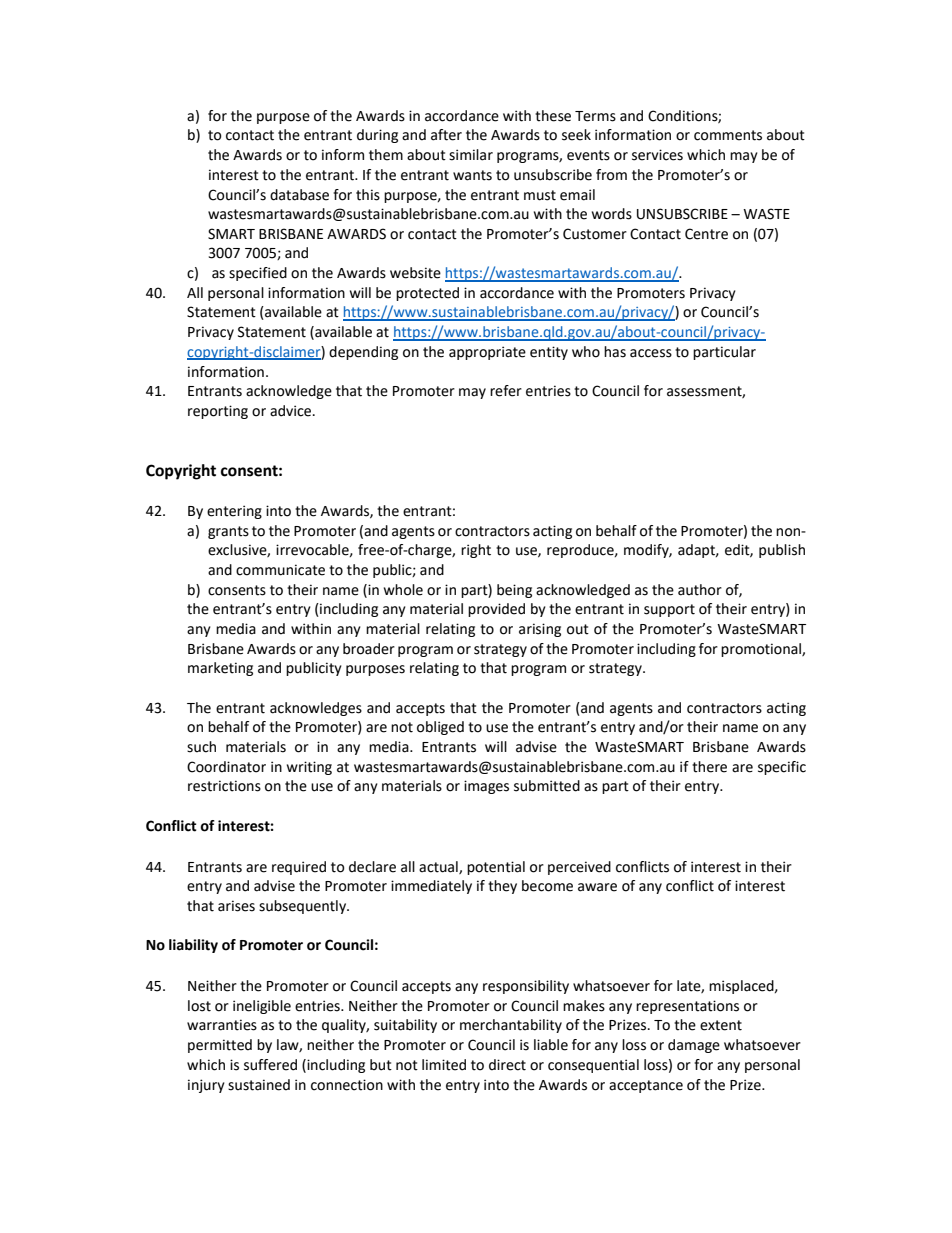 This document has width=952, height=1233. What do you see at coordinates (226, 767) in the document?
I see `Coordinator` at bounding box center [226, 767].
